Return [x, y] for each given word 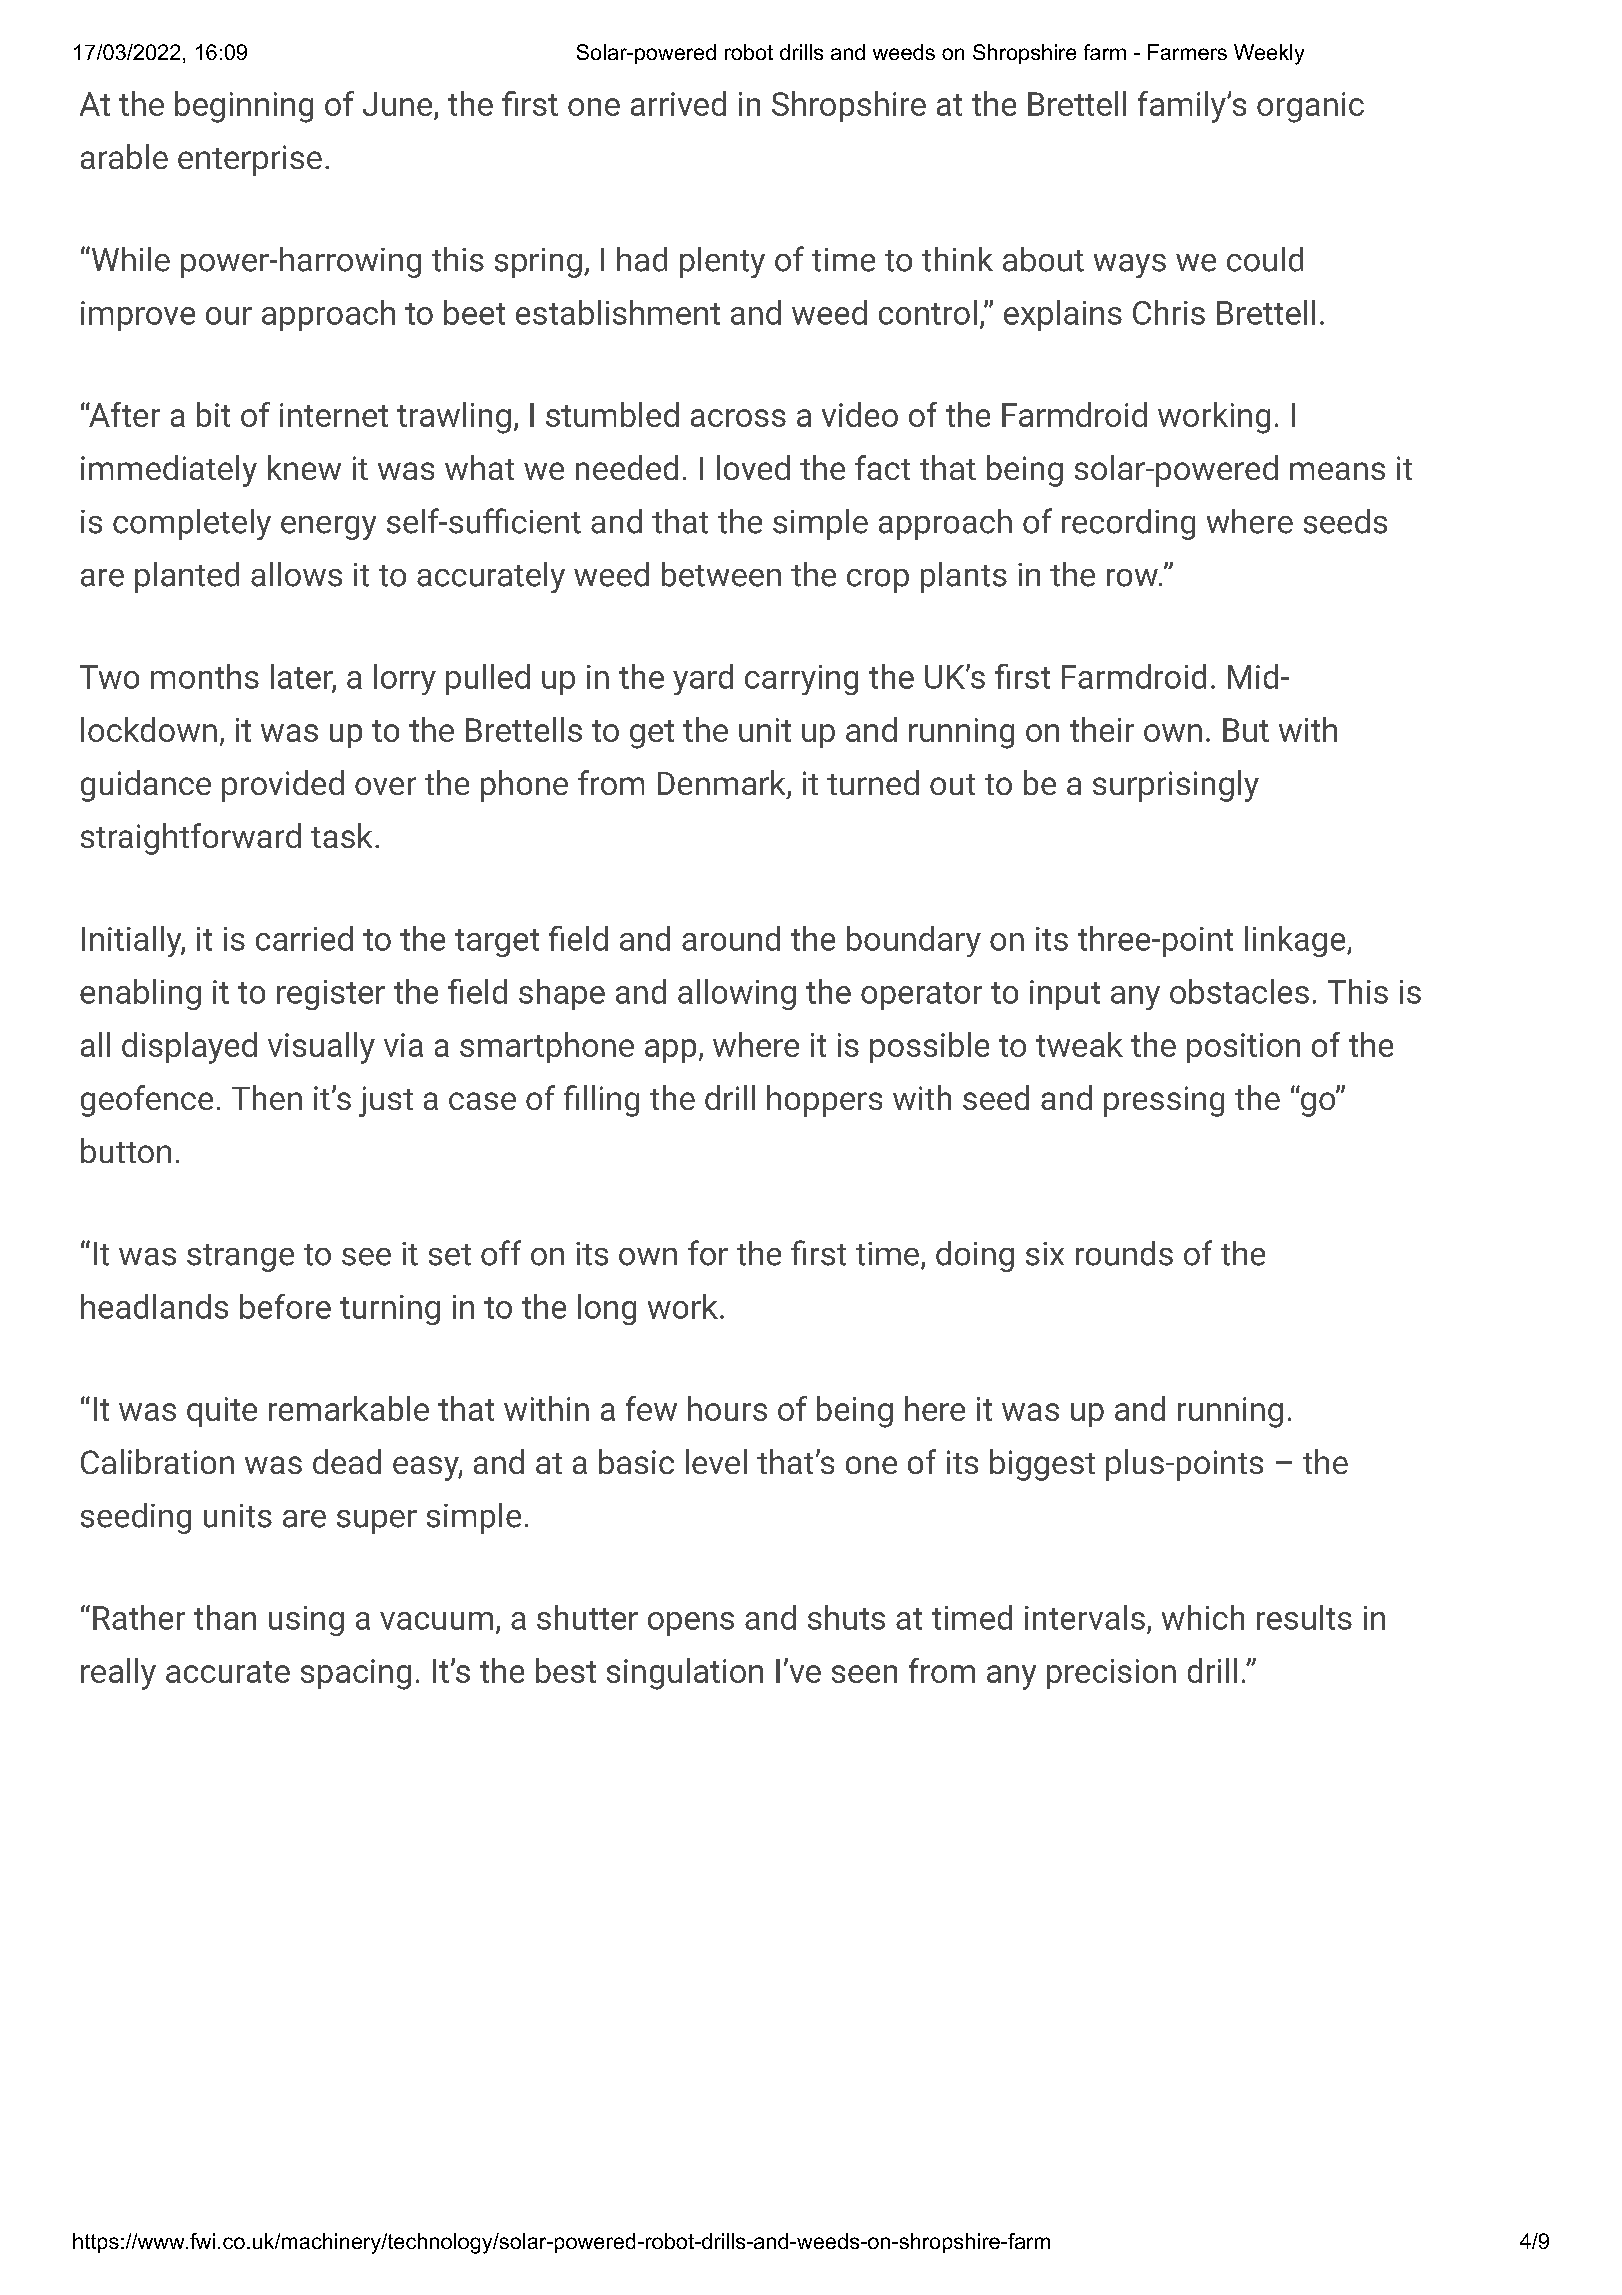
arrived [678, 103]
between [721, 574]
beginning [244, 107]
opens [691, 1624]
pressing [1164, 1101]
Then [267, 1097]
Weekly [1269, 54]
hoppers [824, 1101]
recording [1128, 524]
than [225, 1617]
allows [296, 574]
